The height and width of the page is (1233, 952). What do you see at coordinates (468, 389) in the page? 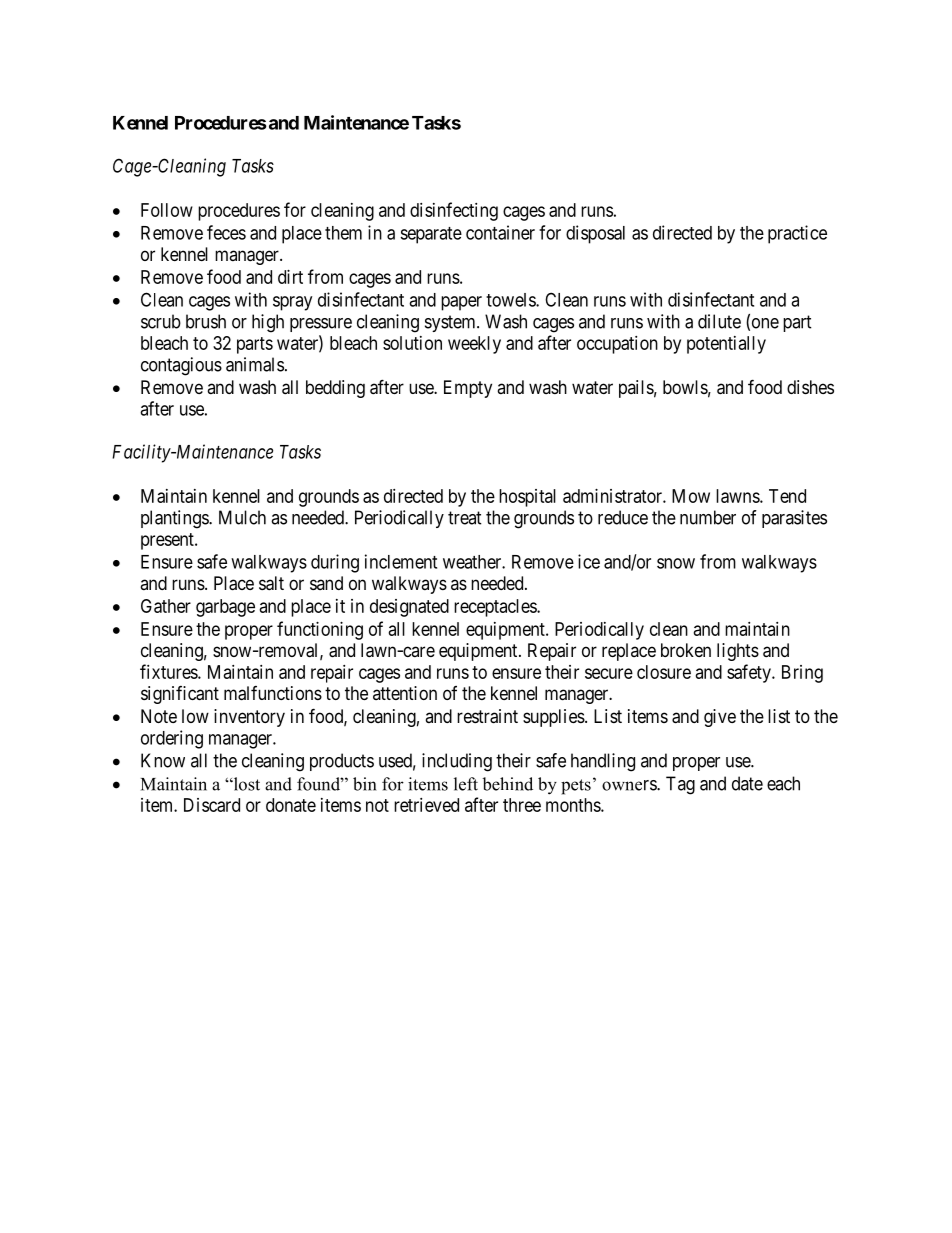
I see `Empty` at bounding box center [468, 389].
